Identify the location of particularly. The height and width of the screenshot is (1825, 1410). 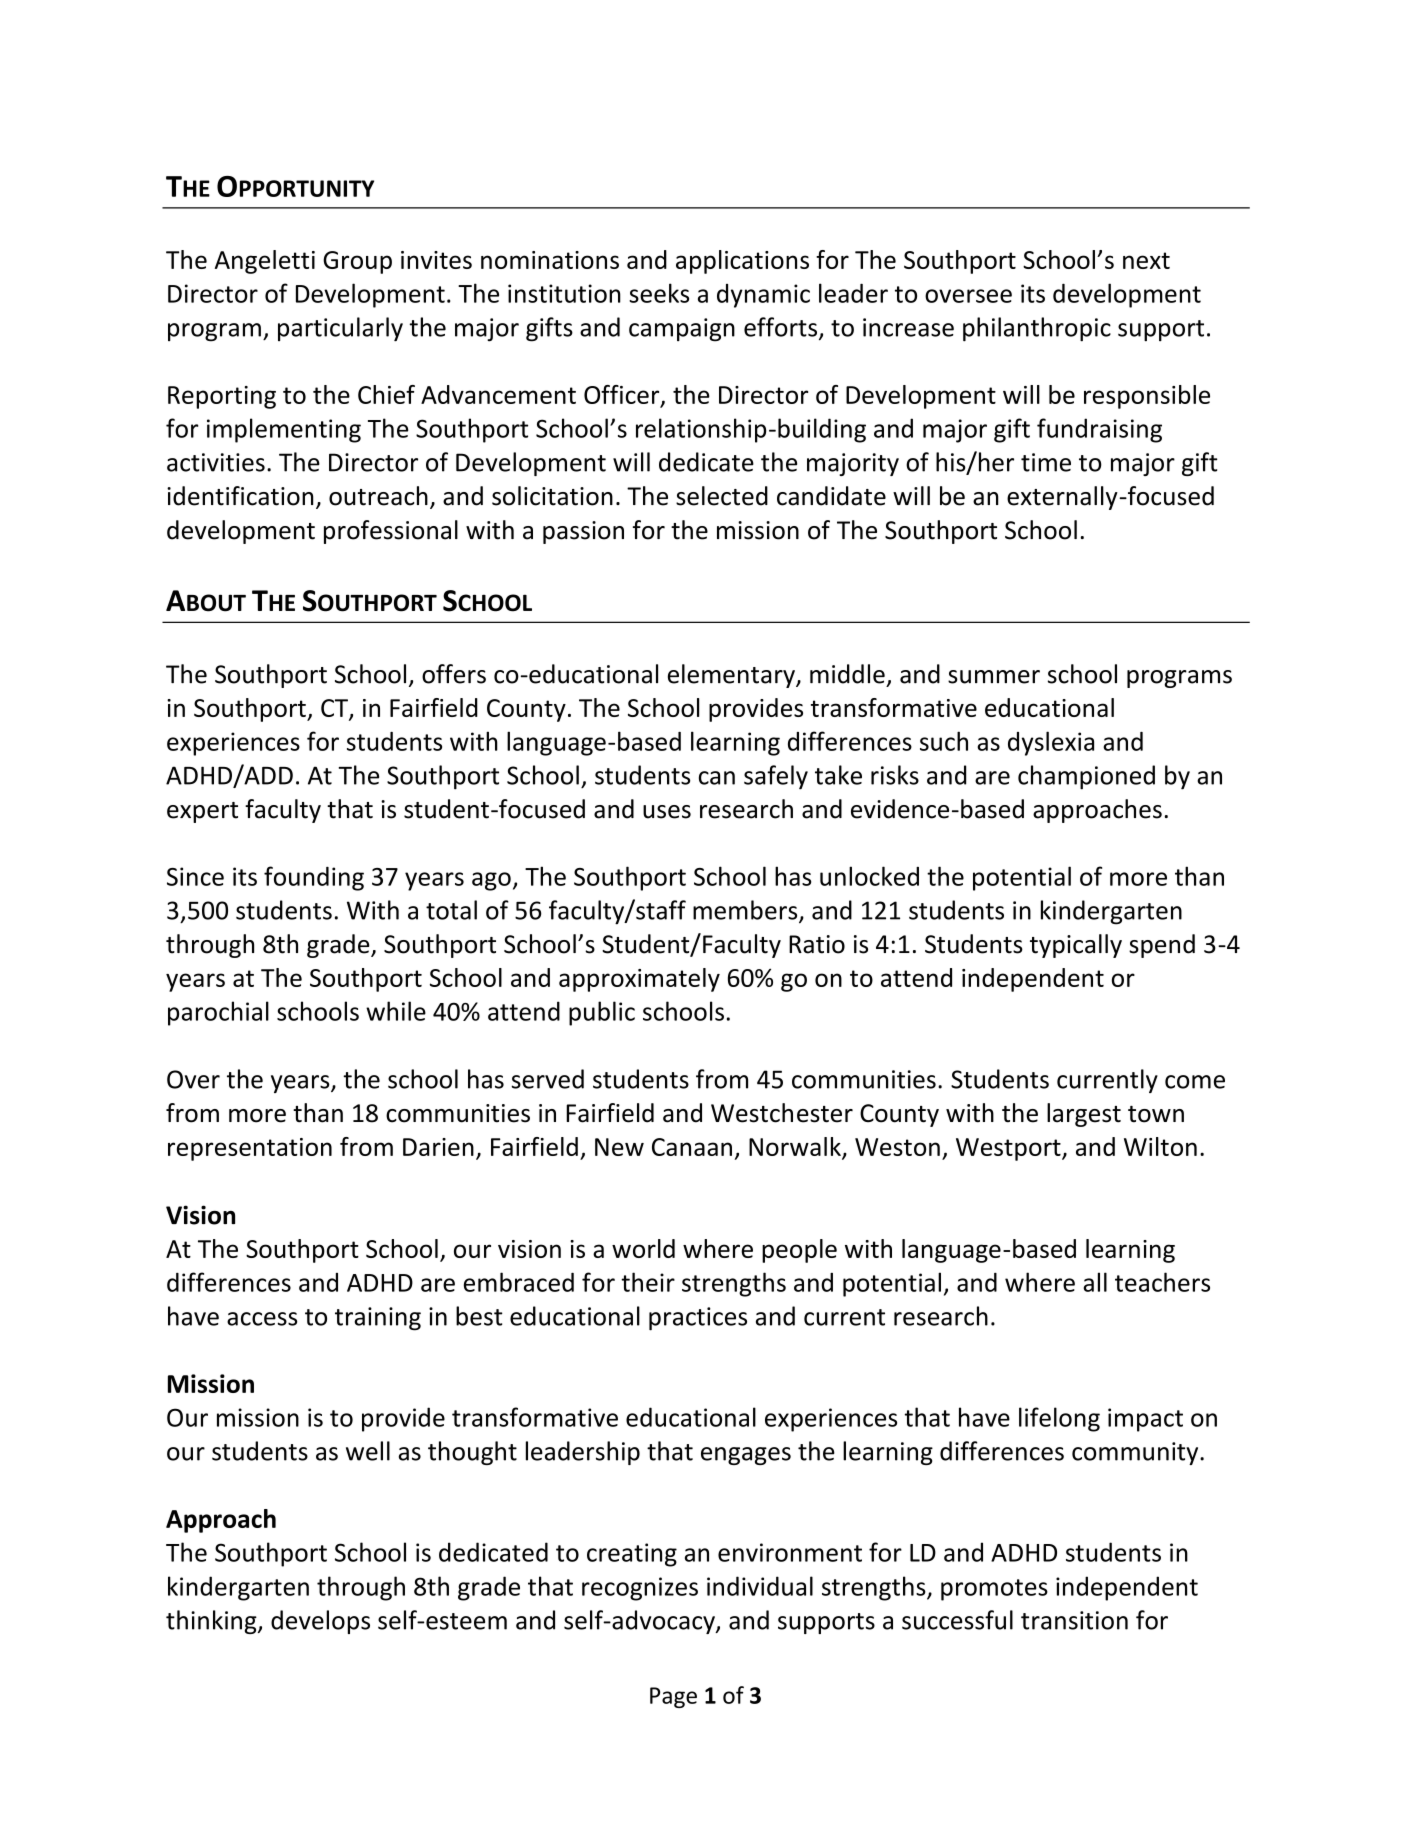
(340, 329).
